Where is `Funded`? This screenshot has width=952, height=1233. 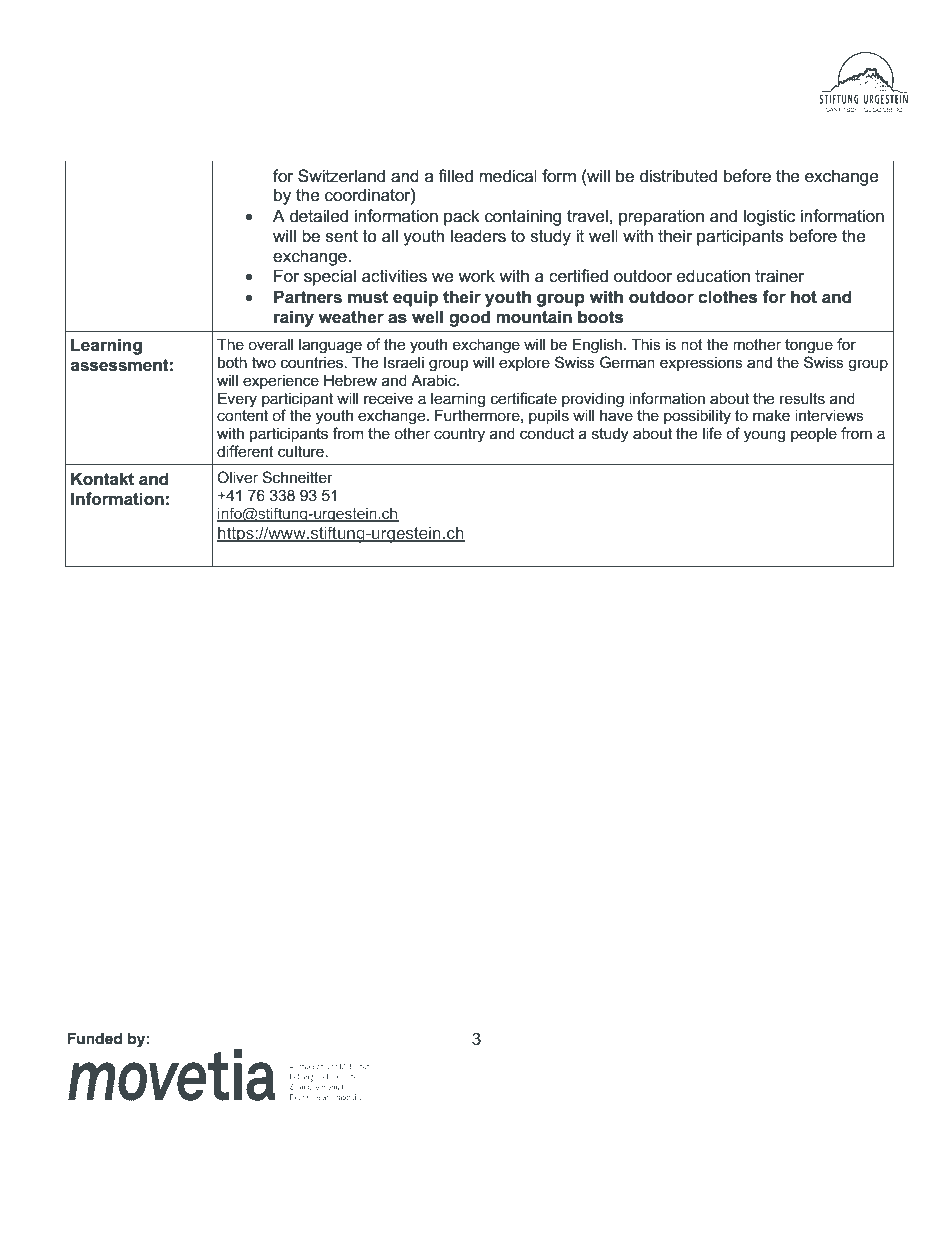 Funded is located at coordinates (94, 1038).
